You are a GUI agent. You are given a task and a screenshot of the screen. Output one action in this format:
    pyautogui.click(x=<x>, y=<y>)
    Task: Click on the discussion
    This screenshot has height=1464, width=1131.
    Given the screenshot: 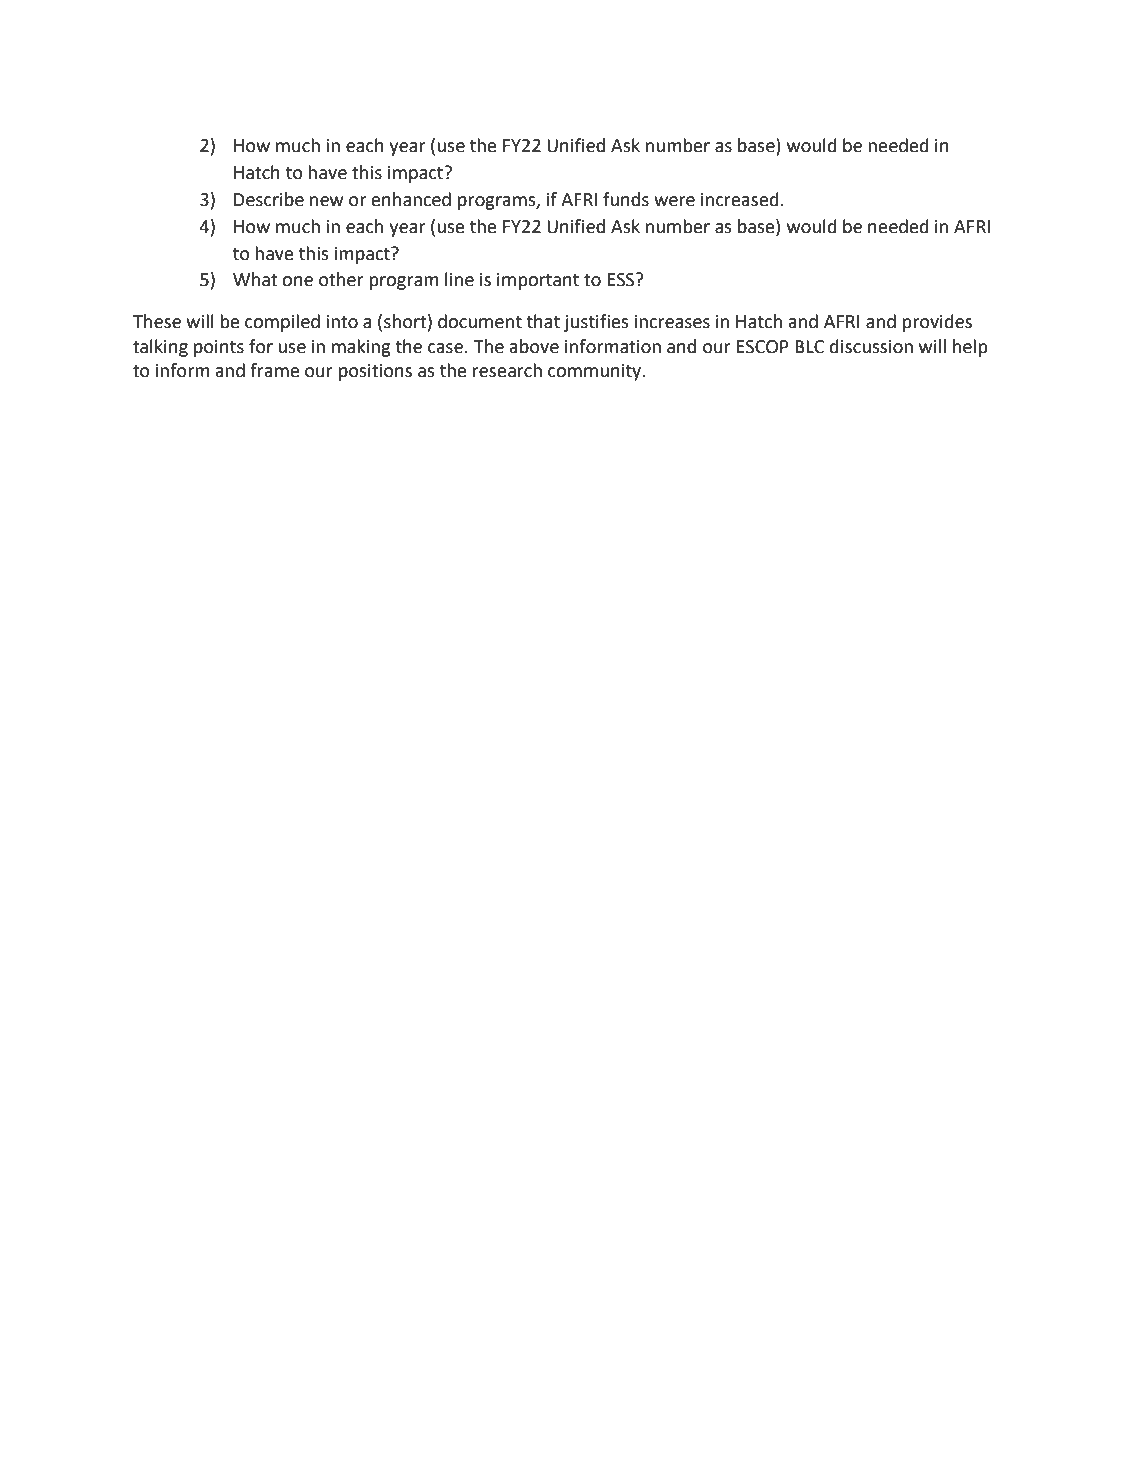 What is the action you would take?
    pyautogui.click(x=871, y=346)
